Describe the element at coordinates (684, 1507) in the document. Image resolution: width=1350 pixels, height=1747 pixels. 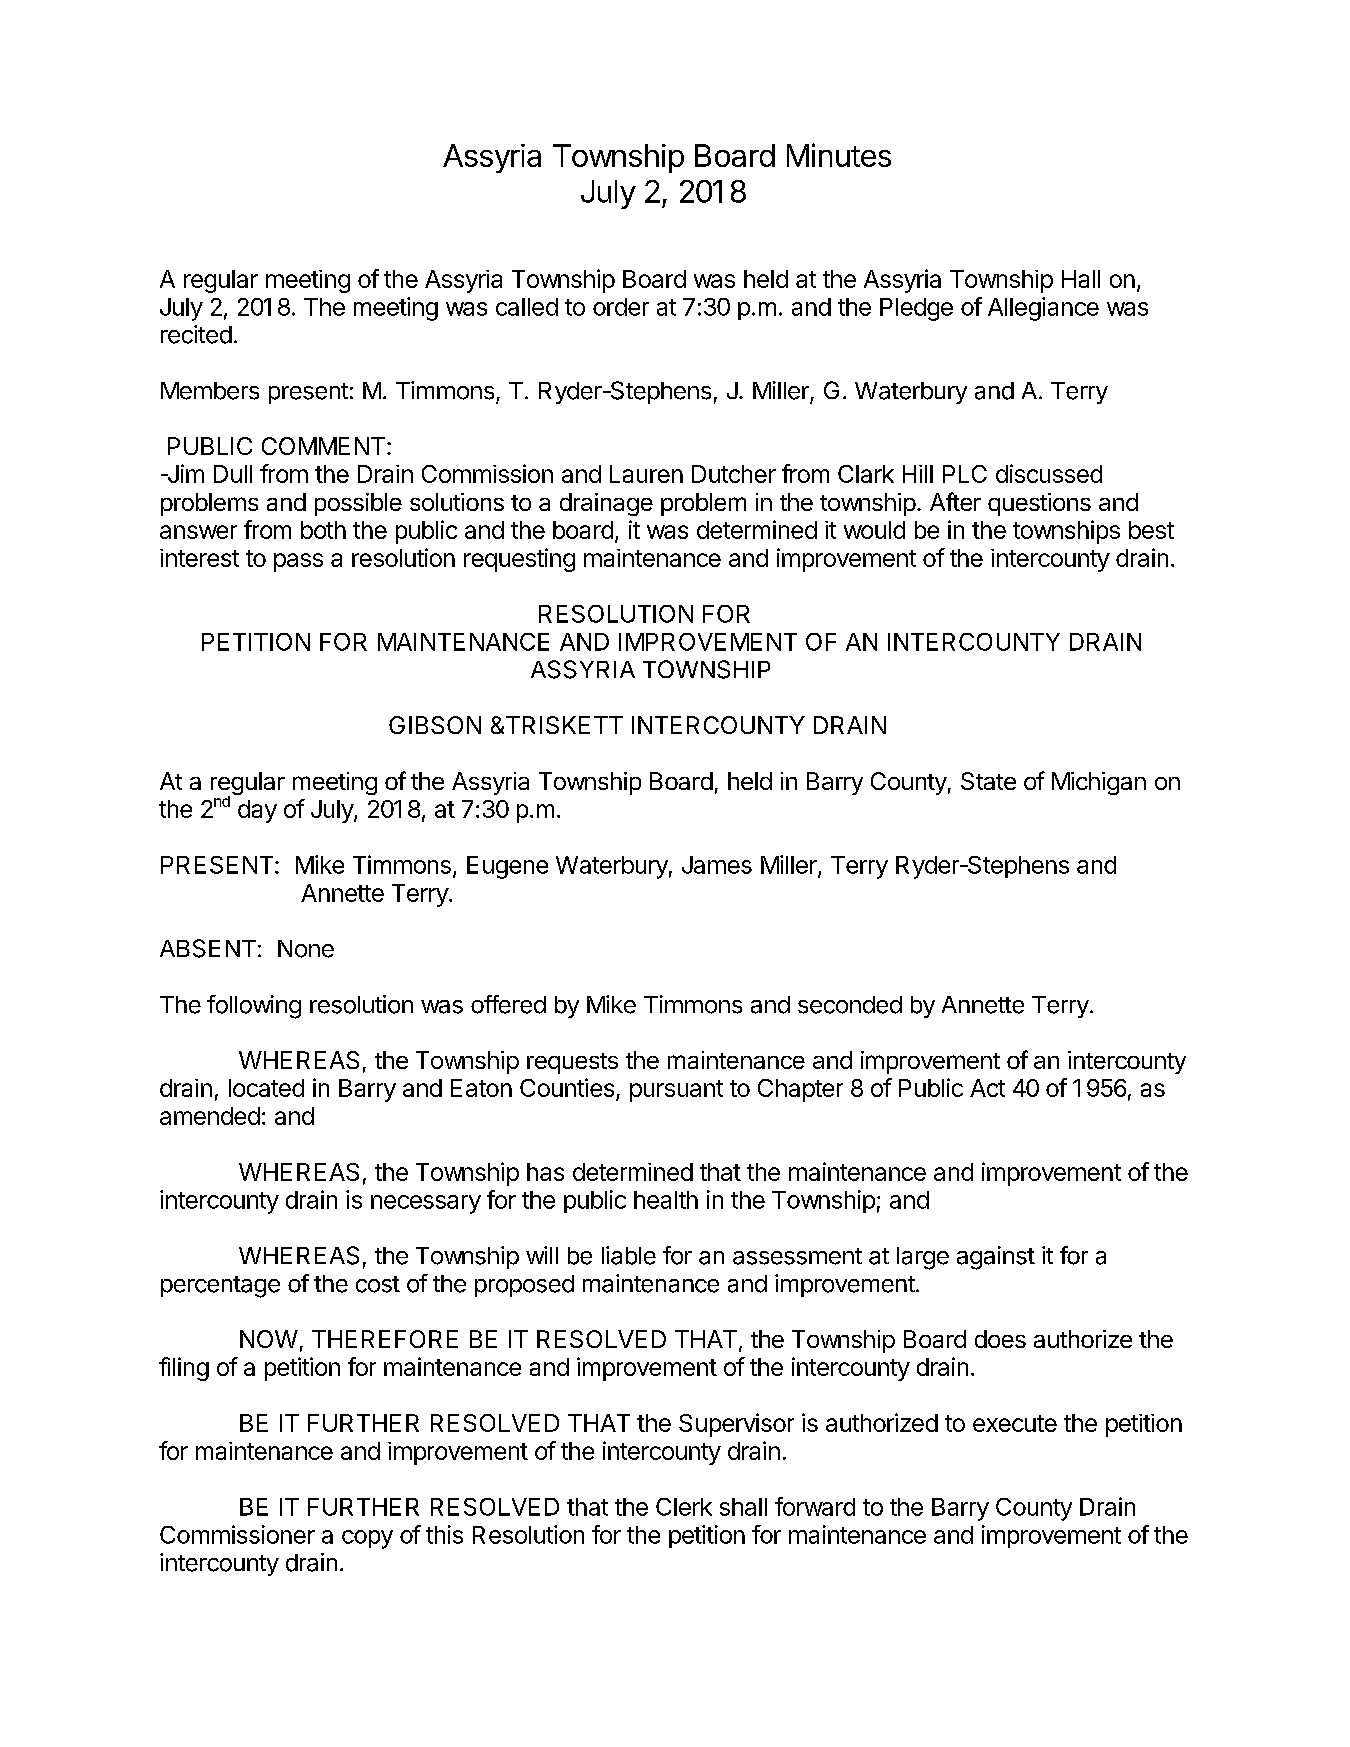
I see `Clerk` at that location.
